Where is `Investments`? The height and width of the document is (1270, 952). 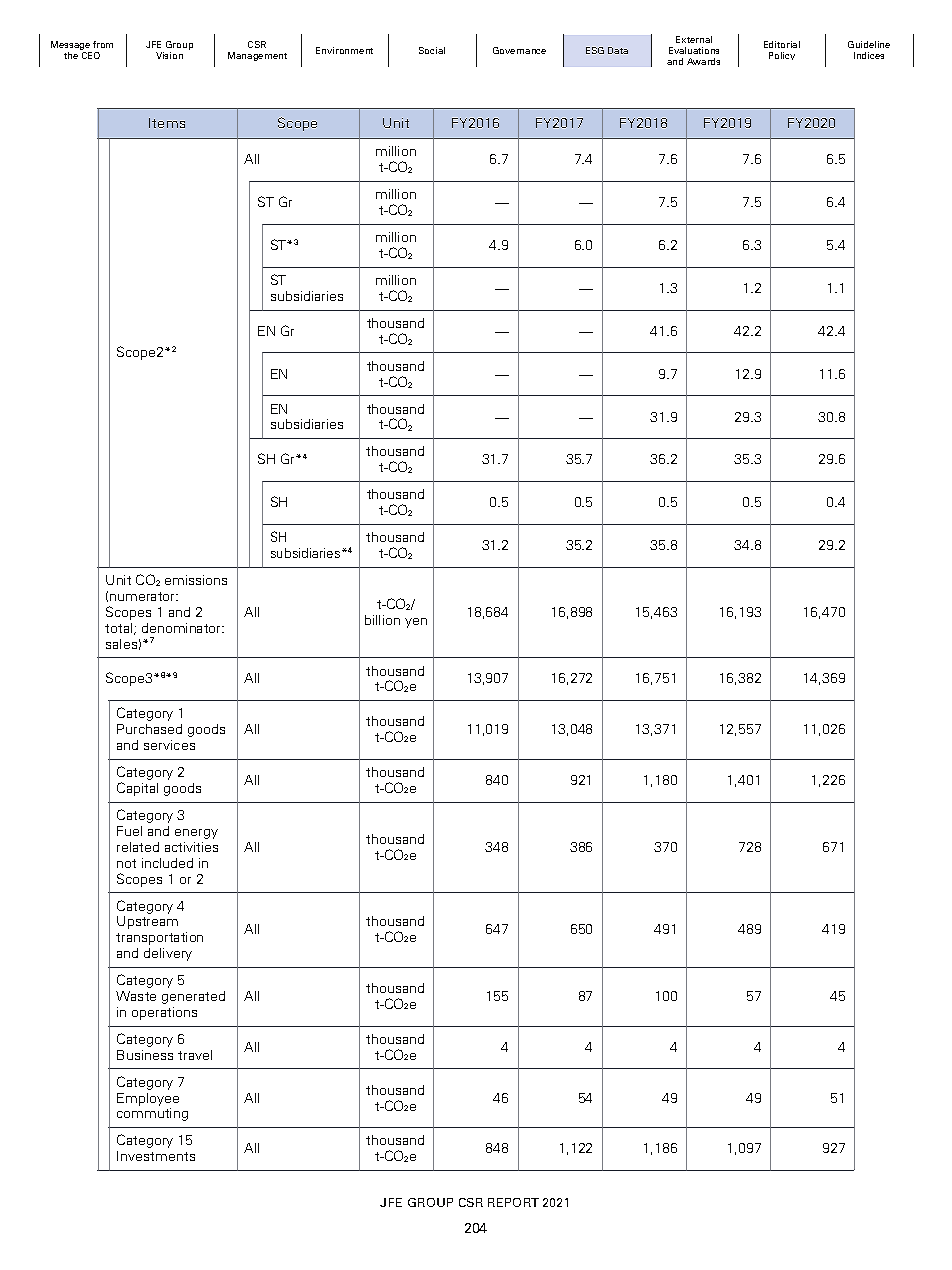 Investments is located at coordinates (156, 1156).
